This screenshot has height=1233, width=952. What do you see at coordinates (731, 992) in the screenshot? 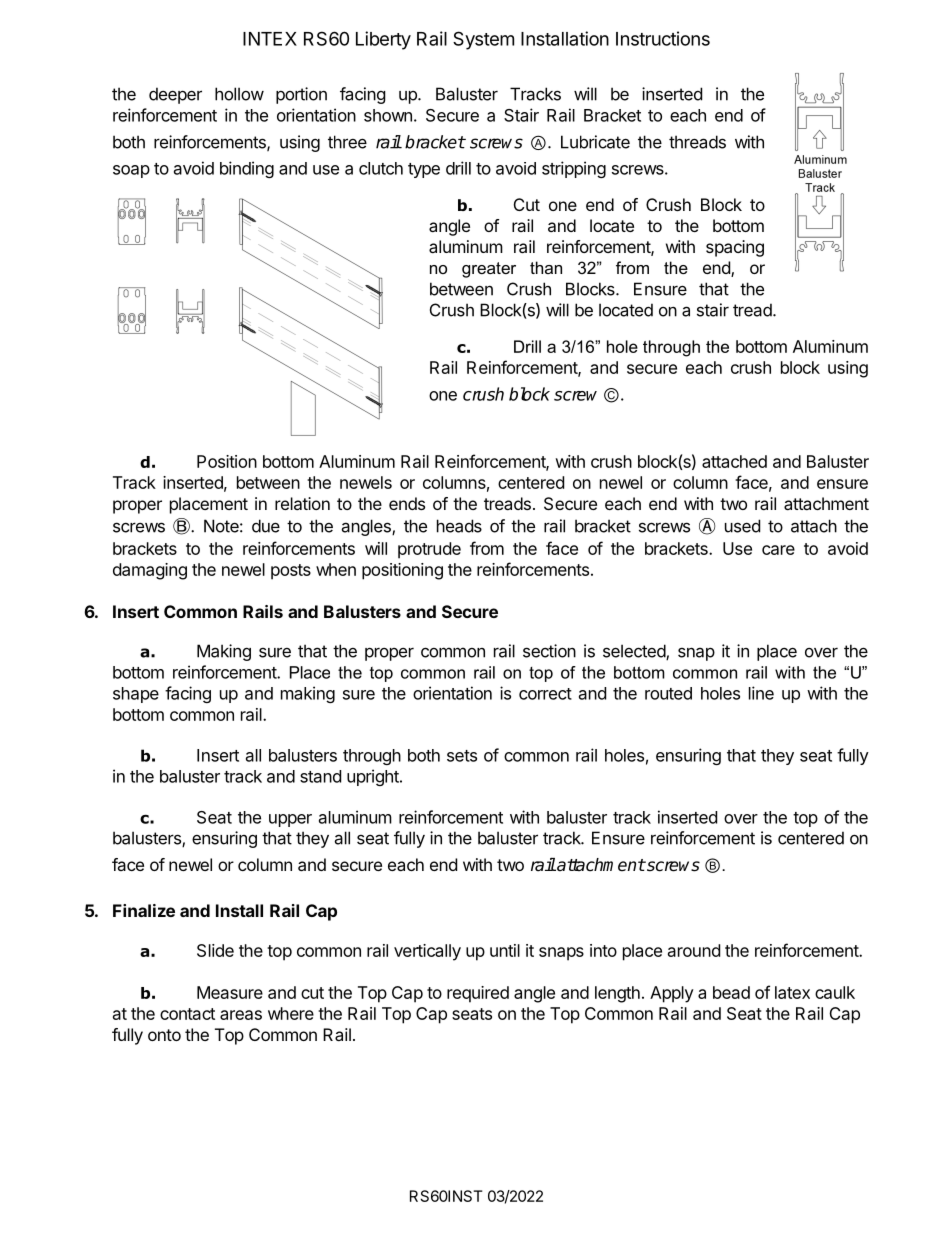
I see `bead` at bounding box center [731, 992].
